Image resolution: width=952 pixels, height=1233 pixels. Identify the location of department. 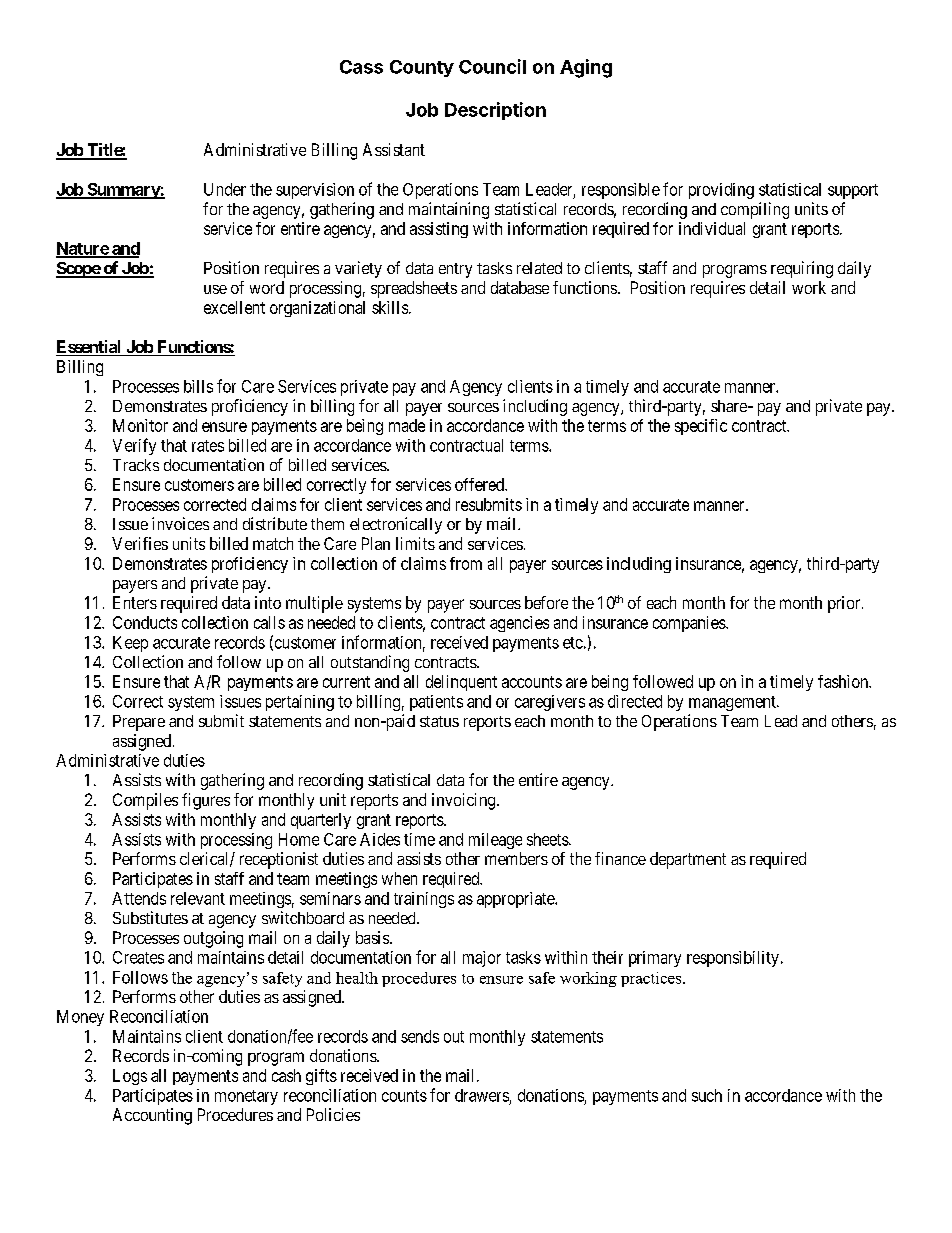
(688, 860).
